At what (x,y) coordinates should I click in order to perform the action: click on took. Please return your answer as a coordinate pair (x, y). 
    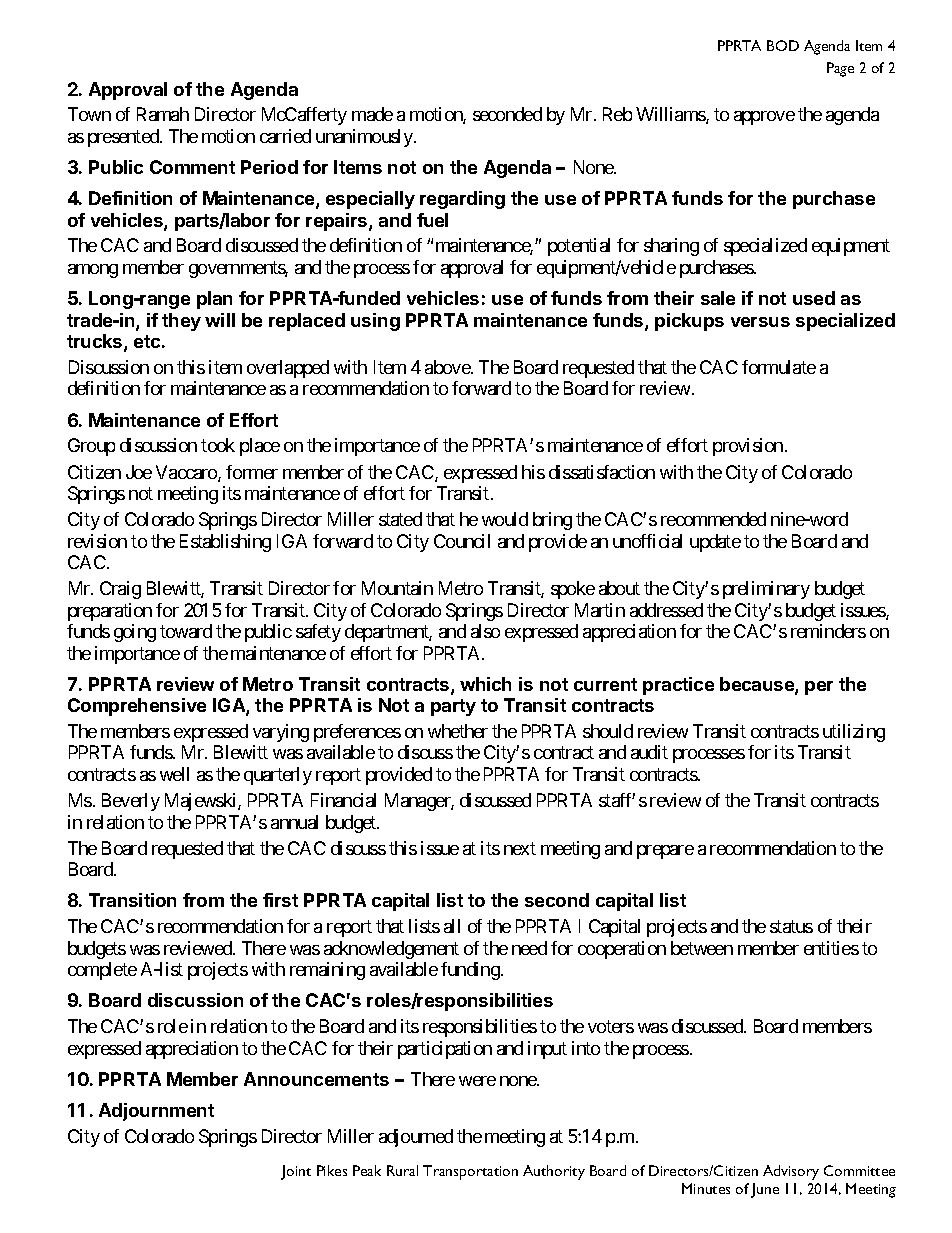
    Looking at the image, I should click on (218, 445).
